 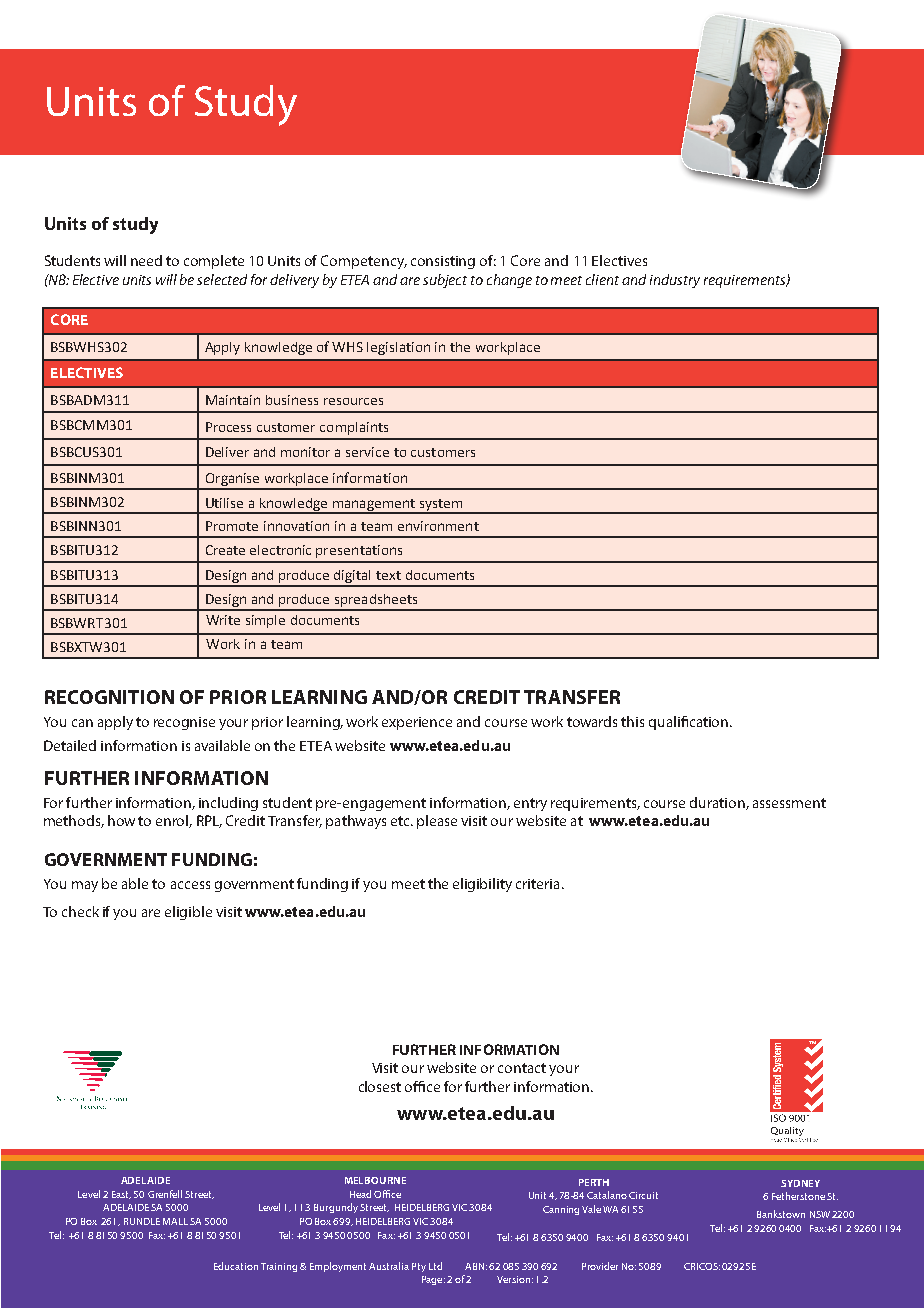 I want to click on experience, so click(x=417, y=723).
